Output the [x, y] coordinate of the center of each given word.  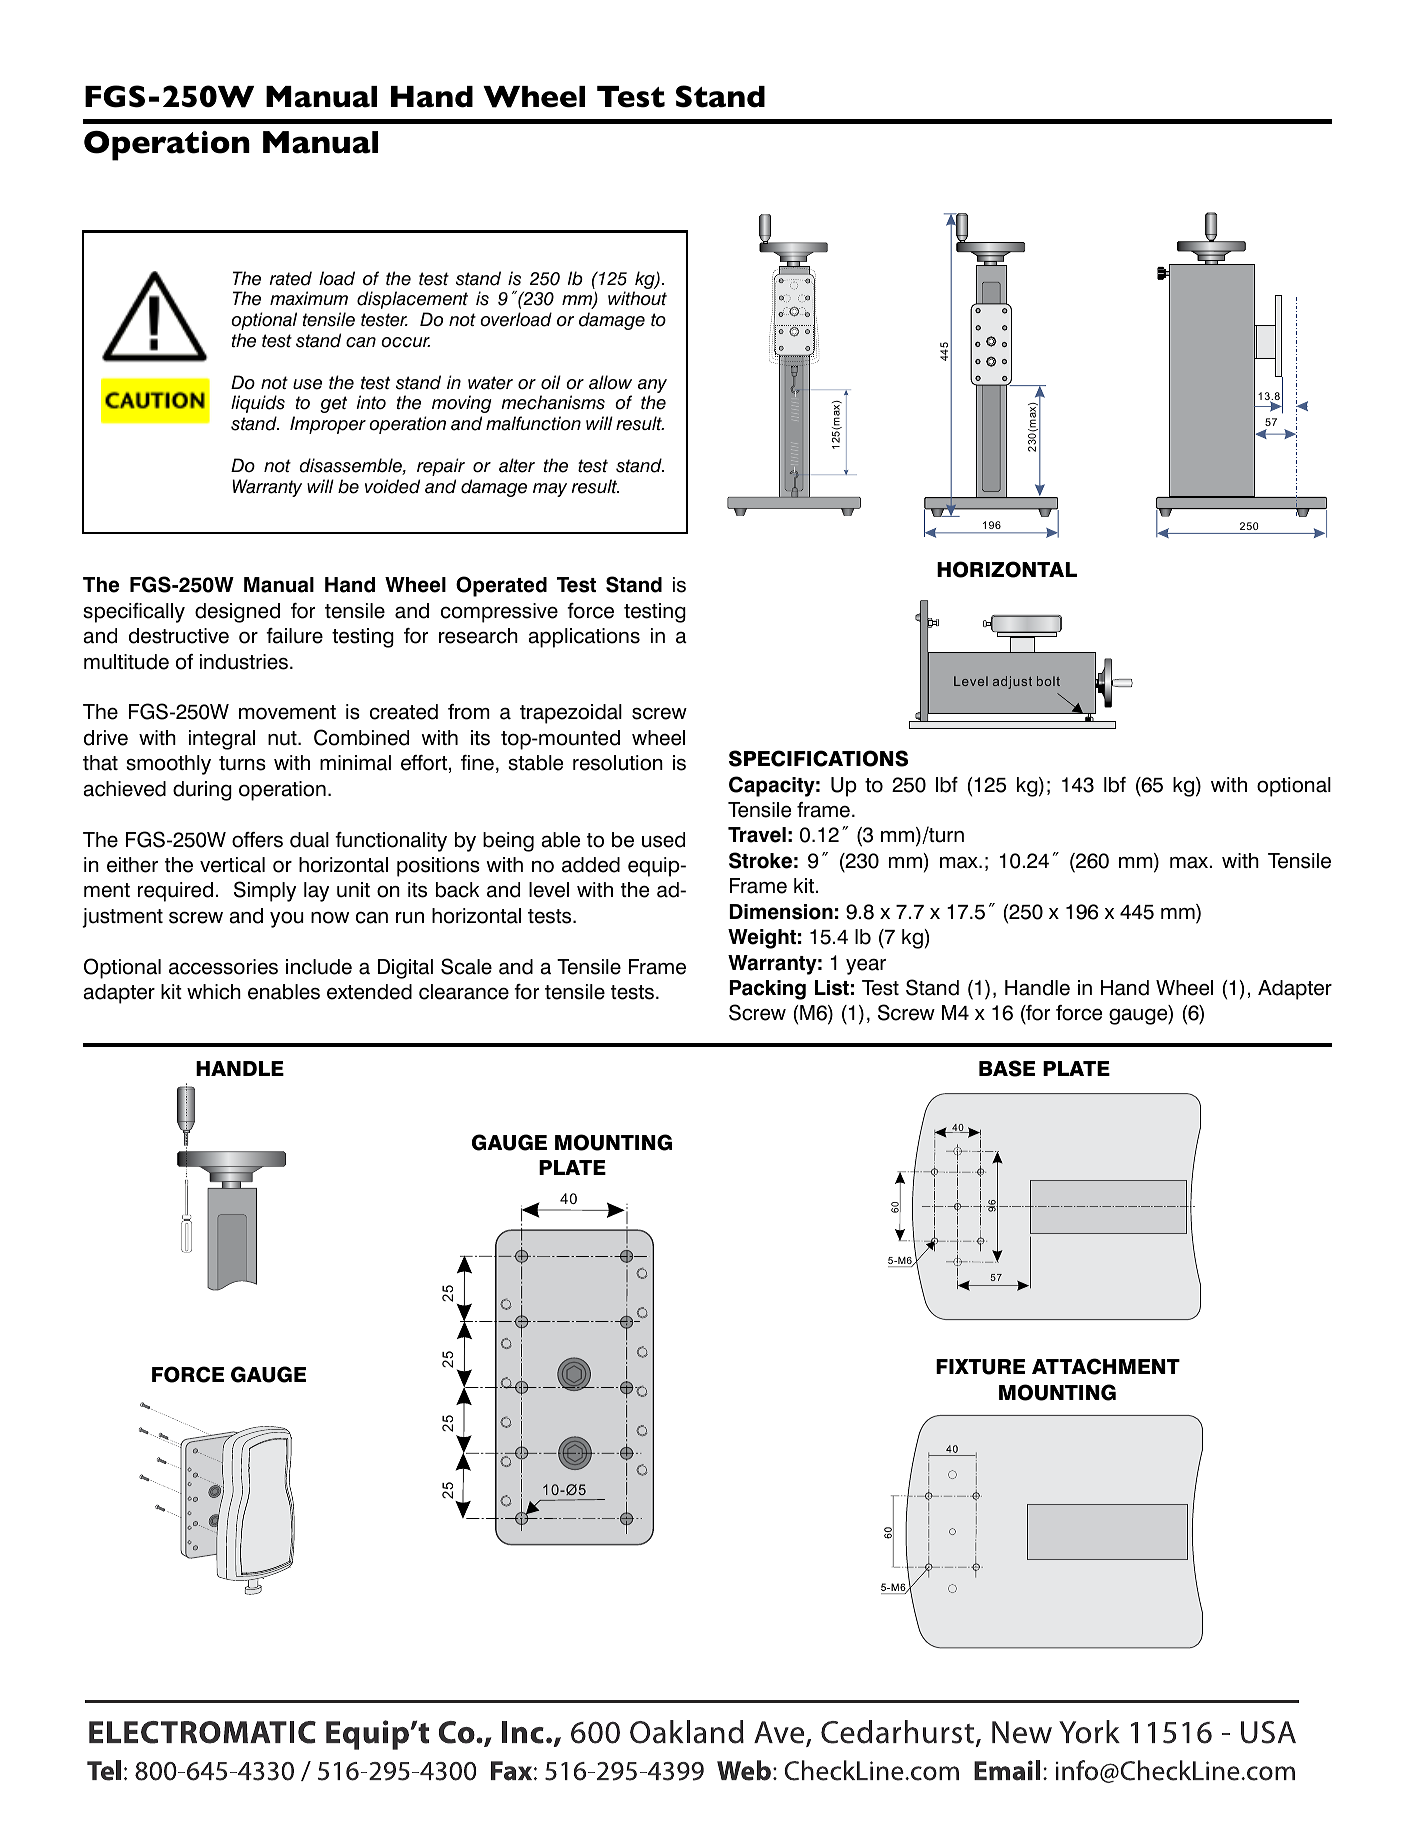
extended [369, 992]
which [214, 992]
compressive [499, 613]
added [591, 865]
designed [237, 613]
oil [551, 382]
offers [257, 840]
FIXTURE [980, 1367]
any [652, 387]
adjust [1012, 682]
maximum [309, 298]
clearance [464, 992]
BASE [1007, 1068]
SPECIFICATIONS [818, 758]
